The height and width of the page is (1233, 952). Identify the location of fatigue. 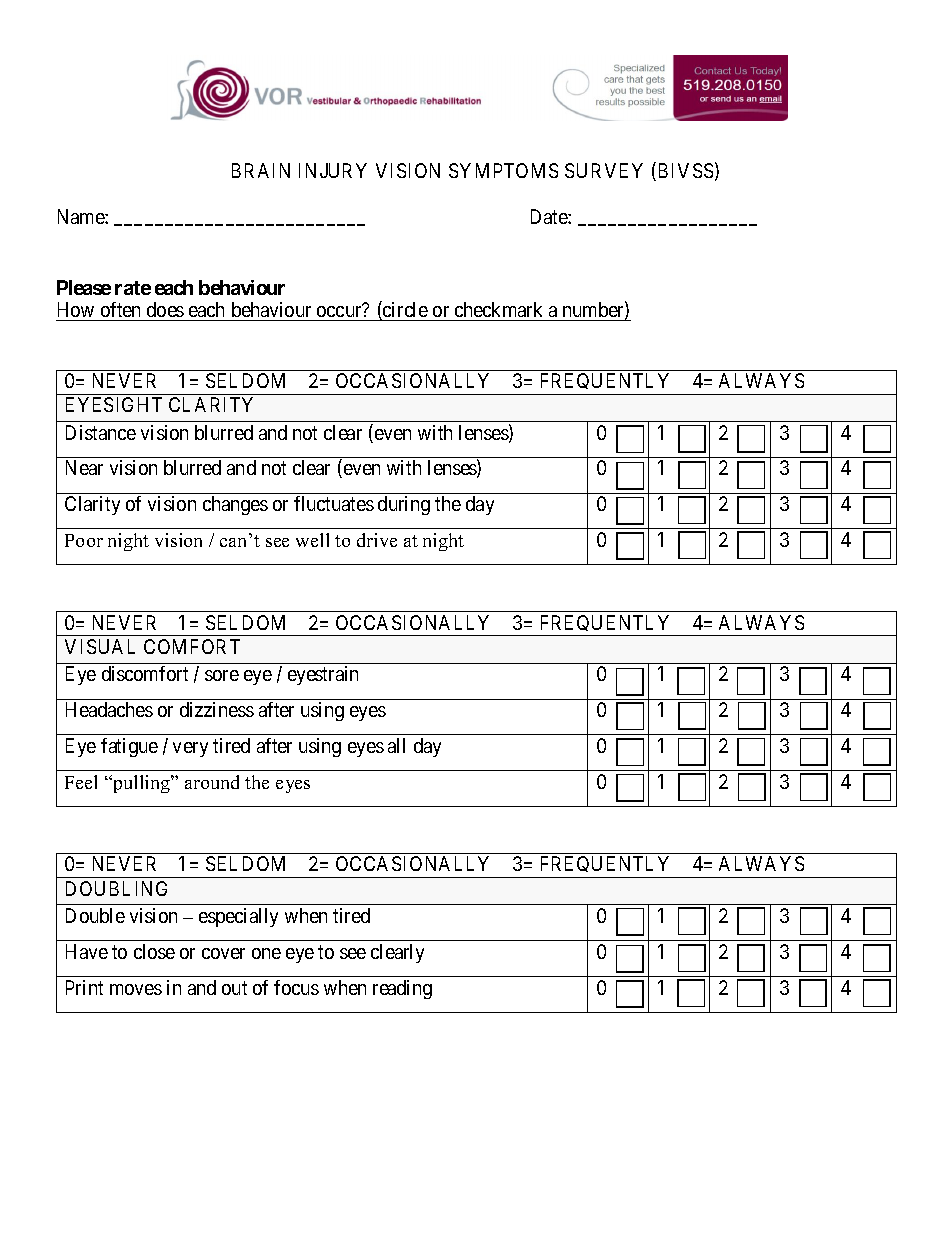
(129, 747).
